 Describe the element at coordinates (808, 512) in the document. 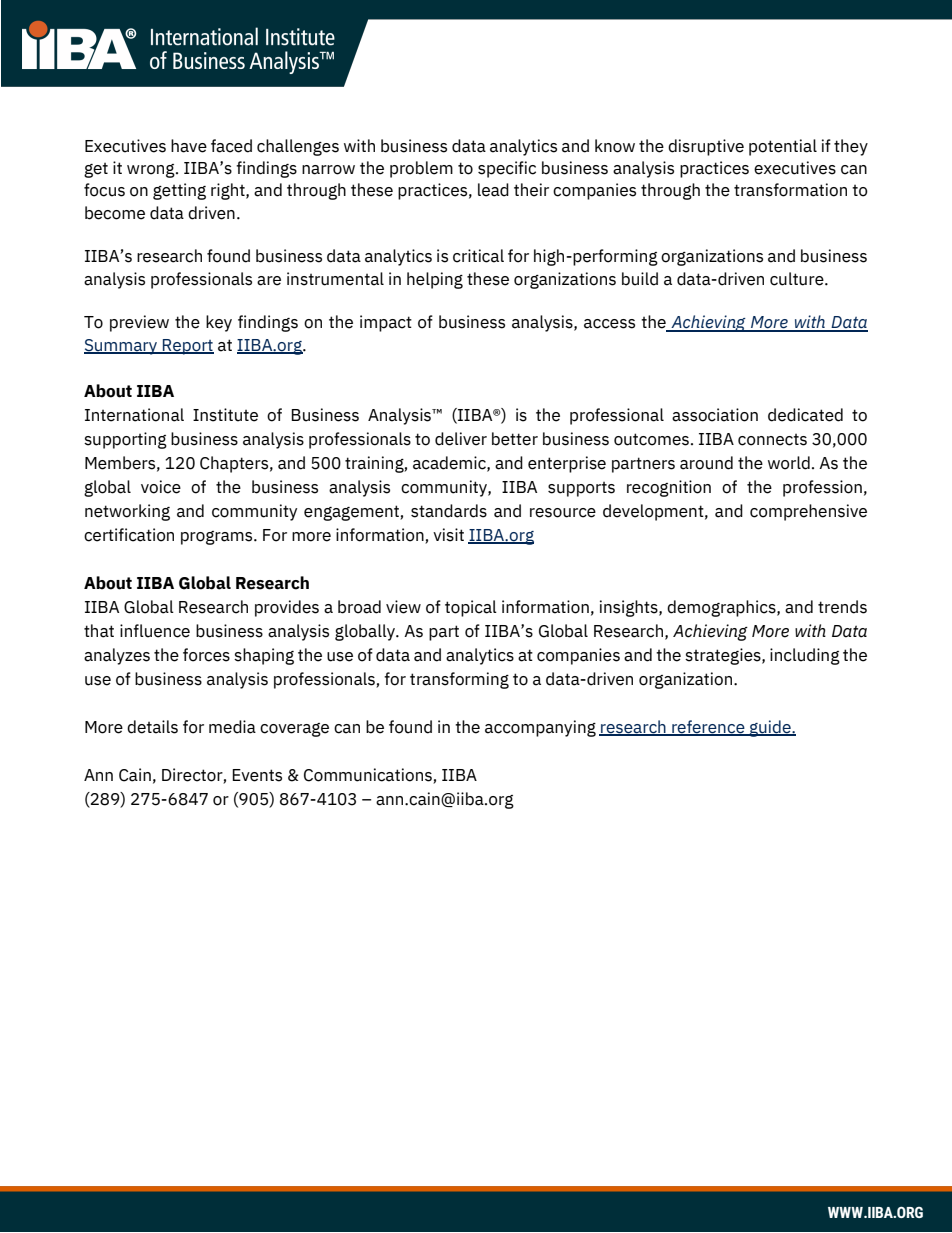

I see `comprehensive` at that location.
